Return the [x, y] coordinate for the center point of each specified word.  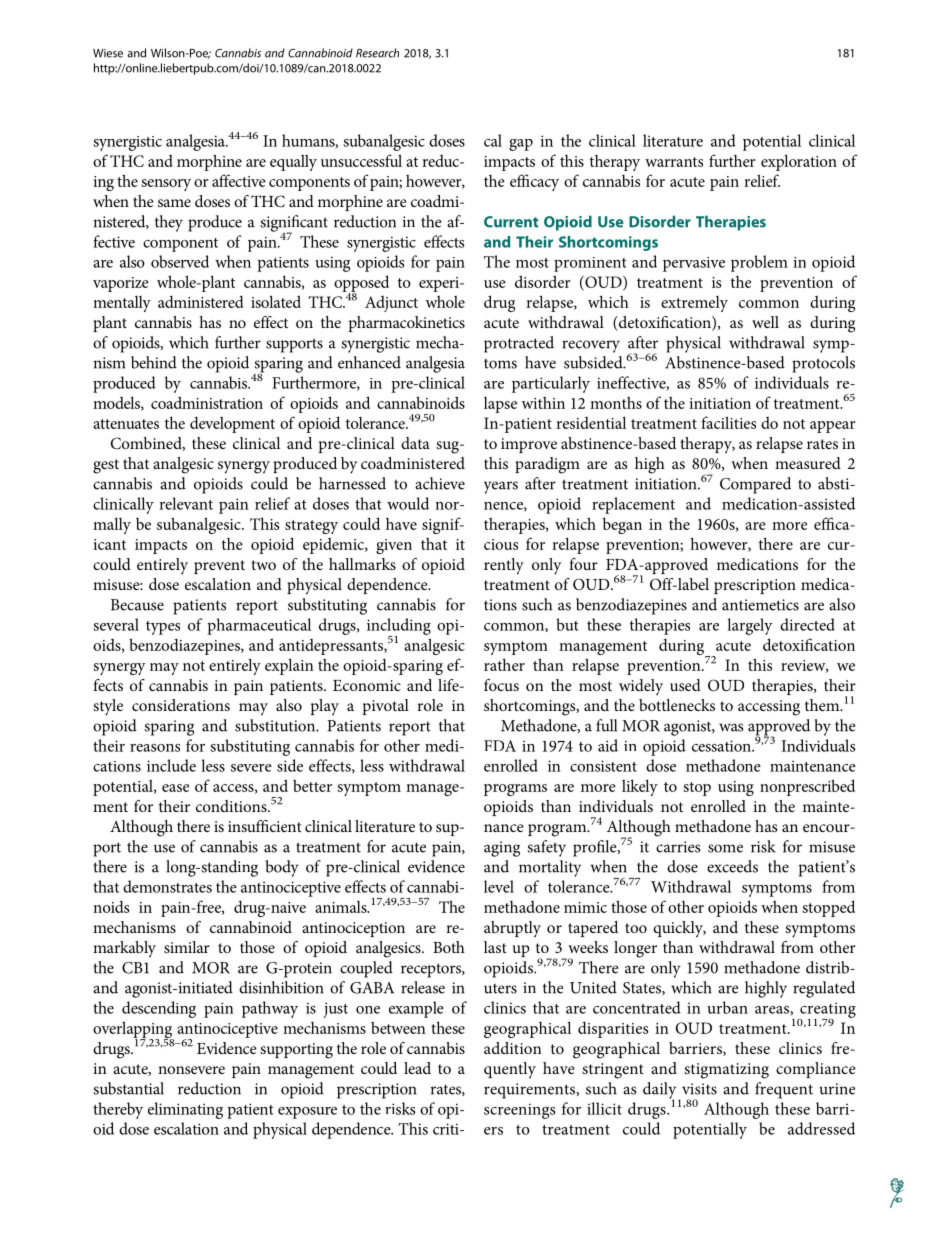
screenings [519, 1111]
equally [293, 163]
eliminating [185, 1110]
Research [377, 53]
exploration [799, 162]
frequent [784, 1090]
